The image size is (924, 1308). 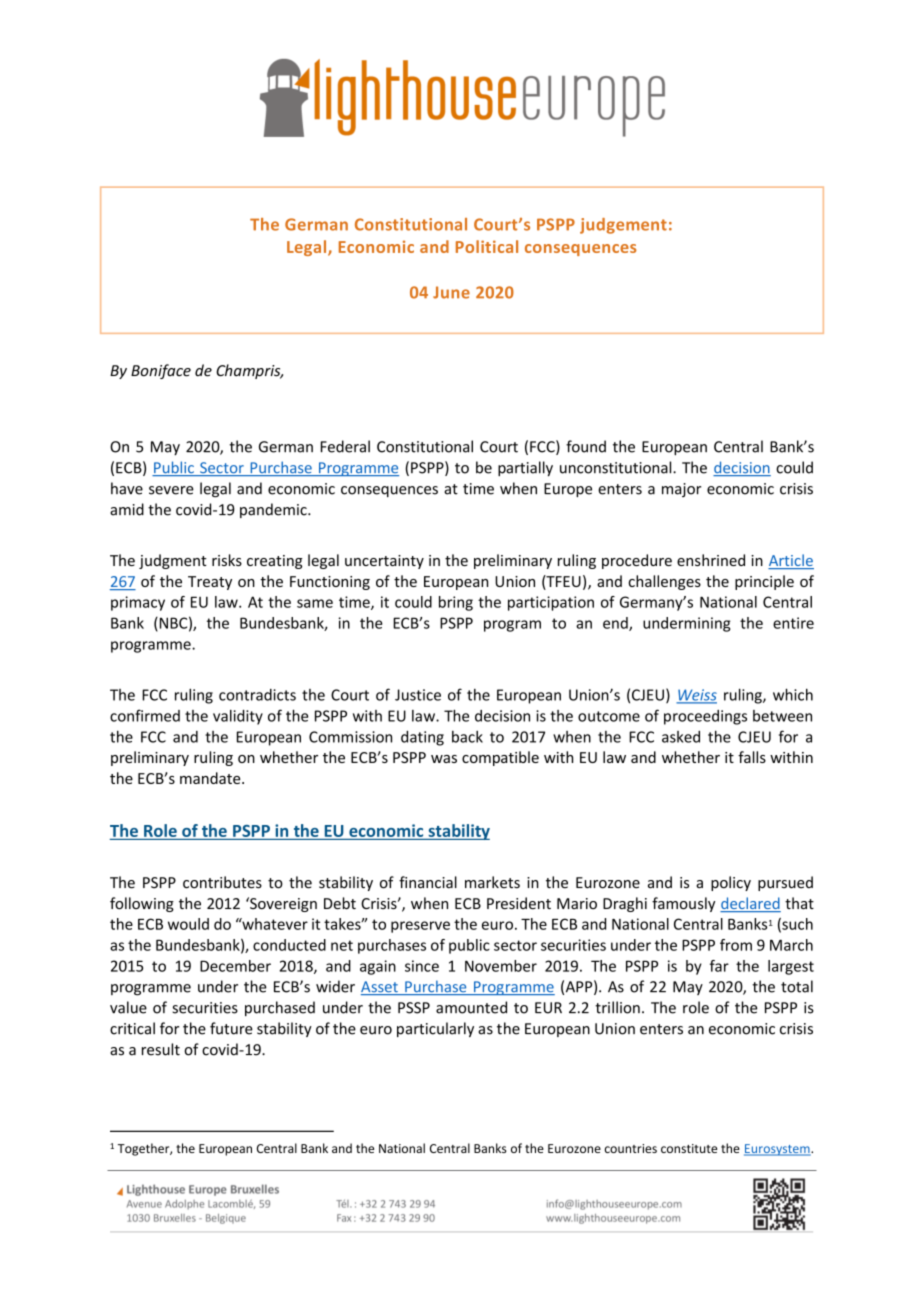 What do you see at coordinates (161, 1049) in the screenshot?
I see `result` at bounding box center [161, 1049].
